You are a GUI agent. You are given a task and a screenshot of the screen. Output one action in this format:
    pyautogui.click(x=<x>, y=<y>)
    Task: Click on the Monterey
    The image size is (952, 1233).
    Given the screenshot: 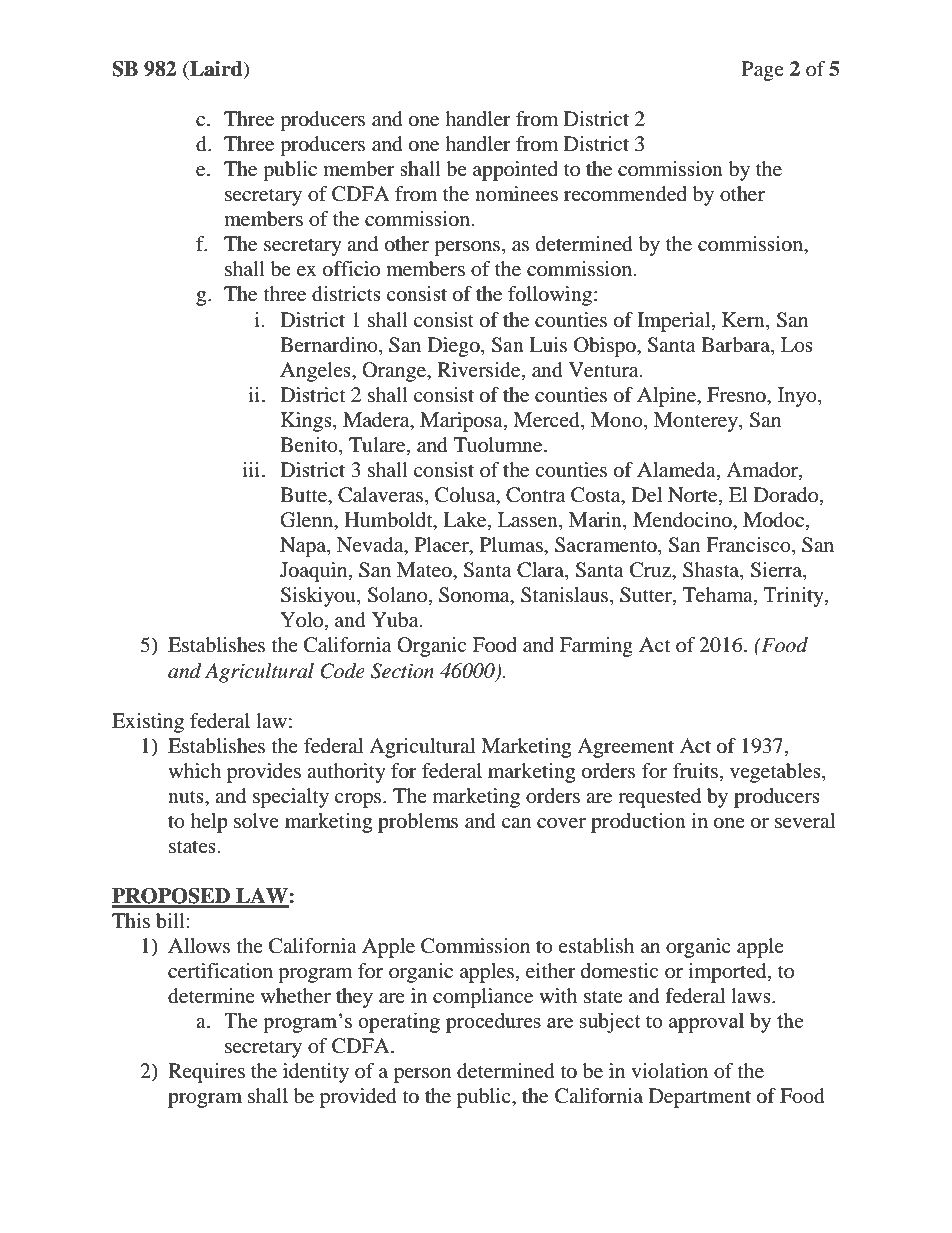 What is the action you would take?
    pyautogui.click(x=697, y=422)
